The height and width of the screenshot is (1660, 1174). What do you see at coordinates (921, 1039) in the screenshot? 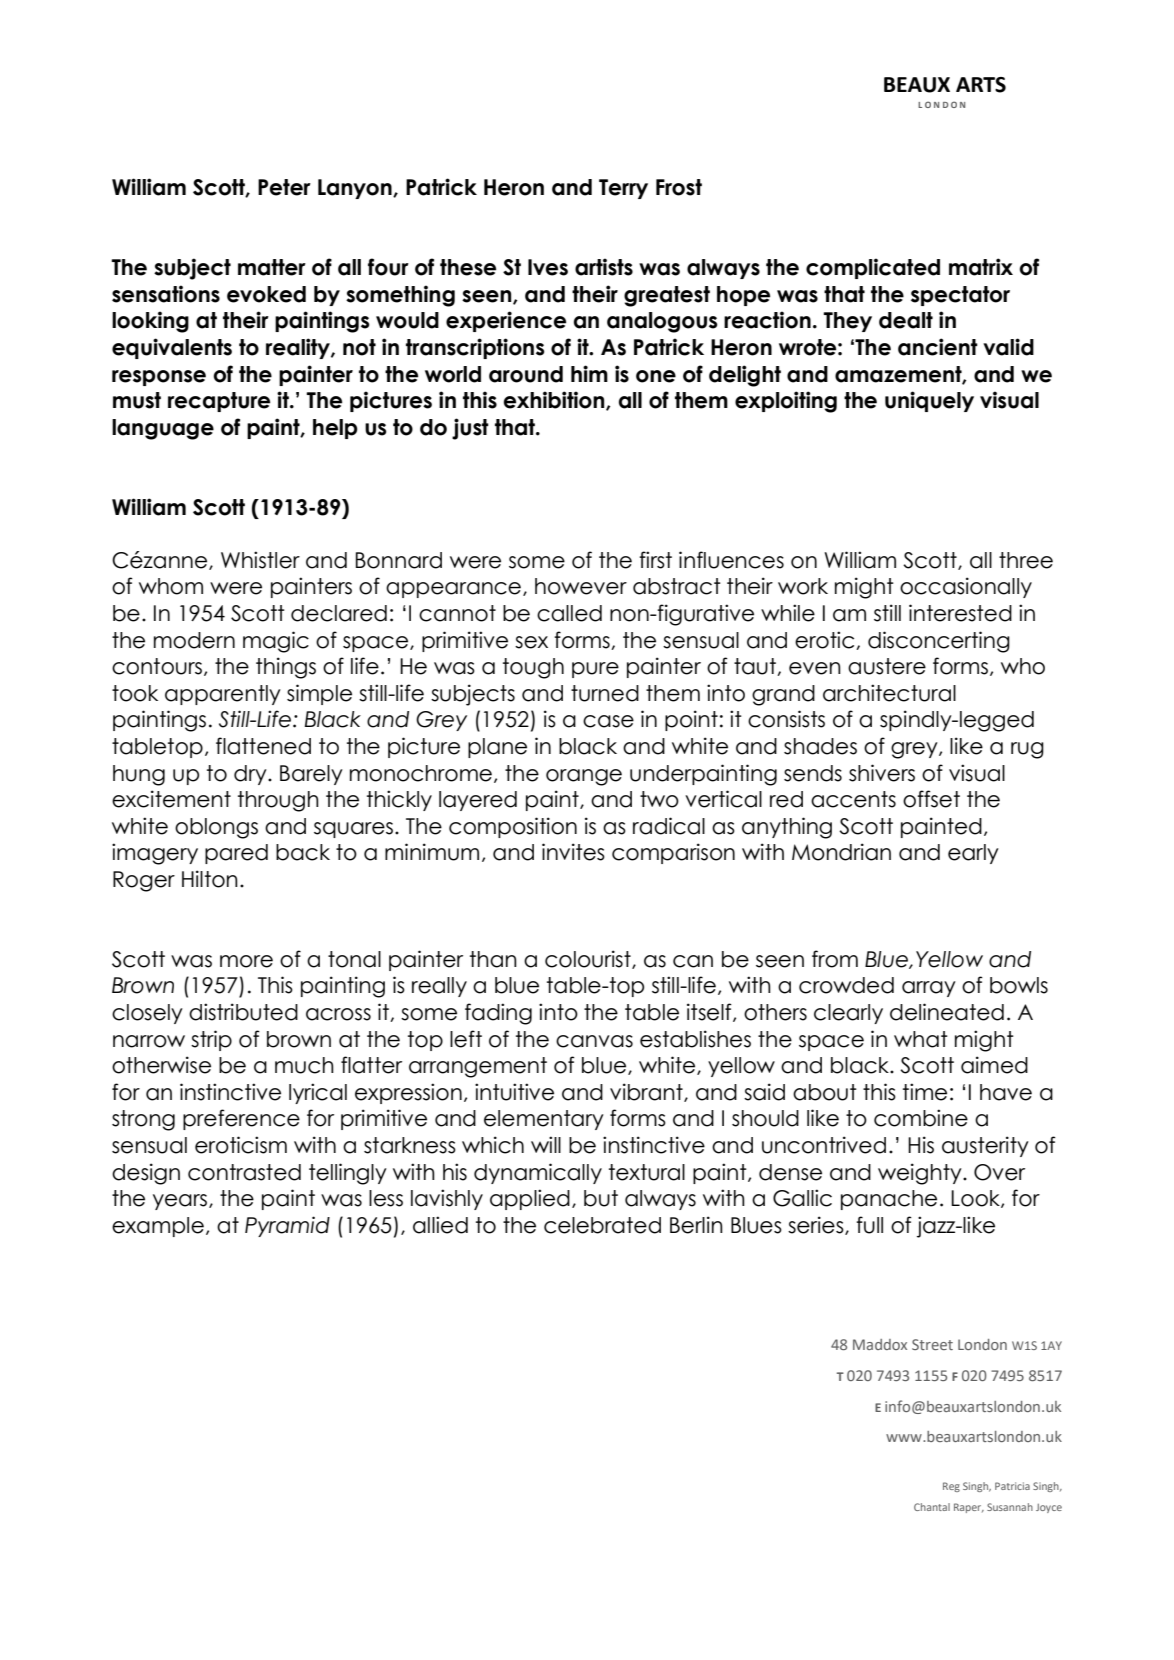
I see `what` at bounding box center [921, 1039].
